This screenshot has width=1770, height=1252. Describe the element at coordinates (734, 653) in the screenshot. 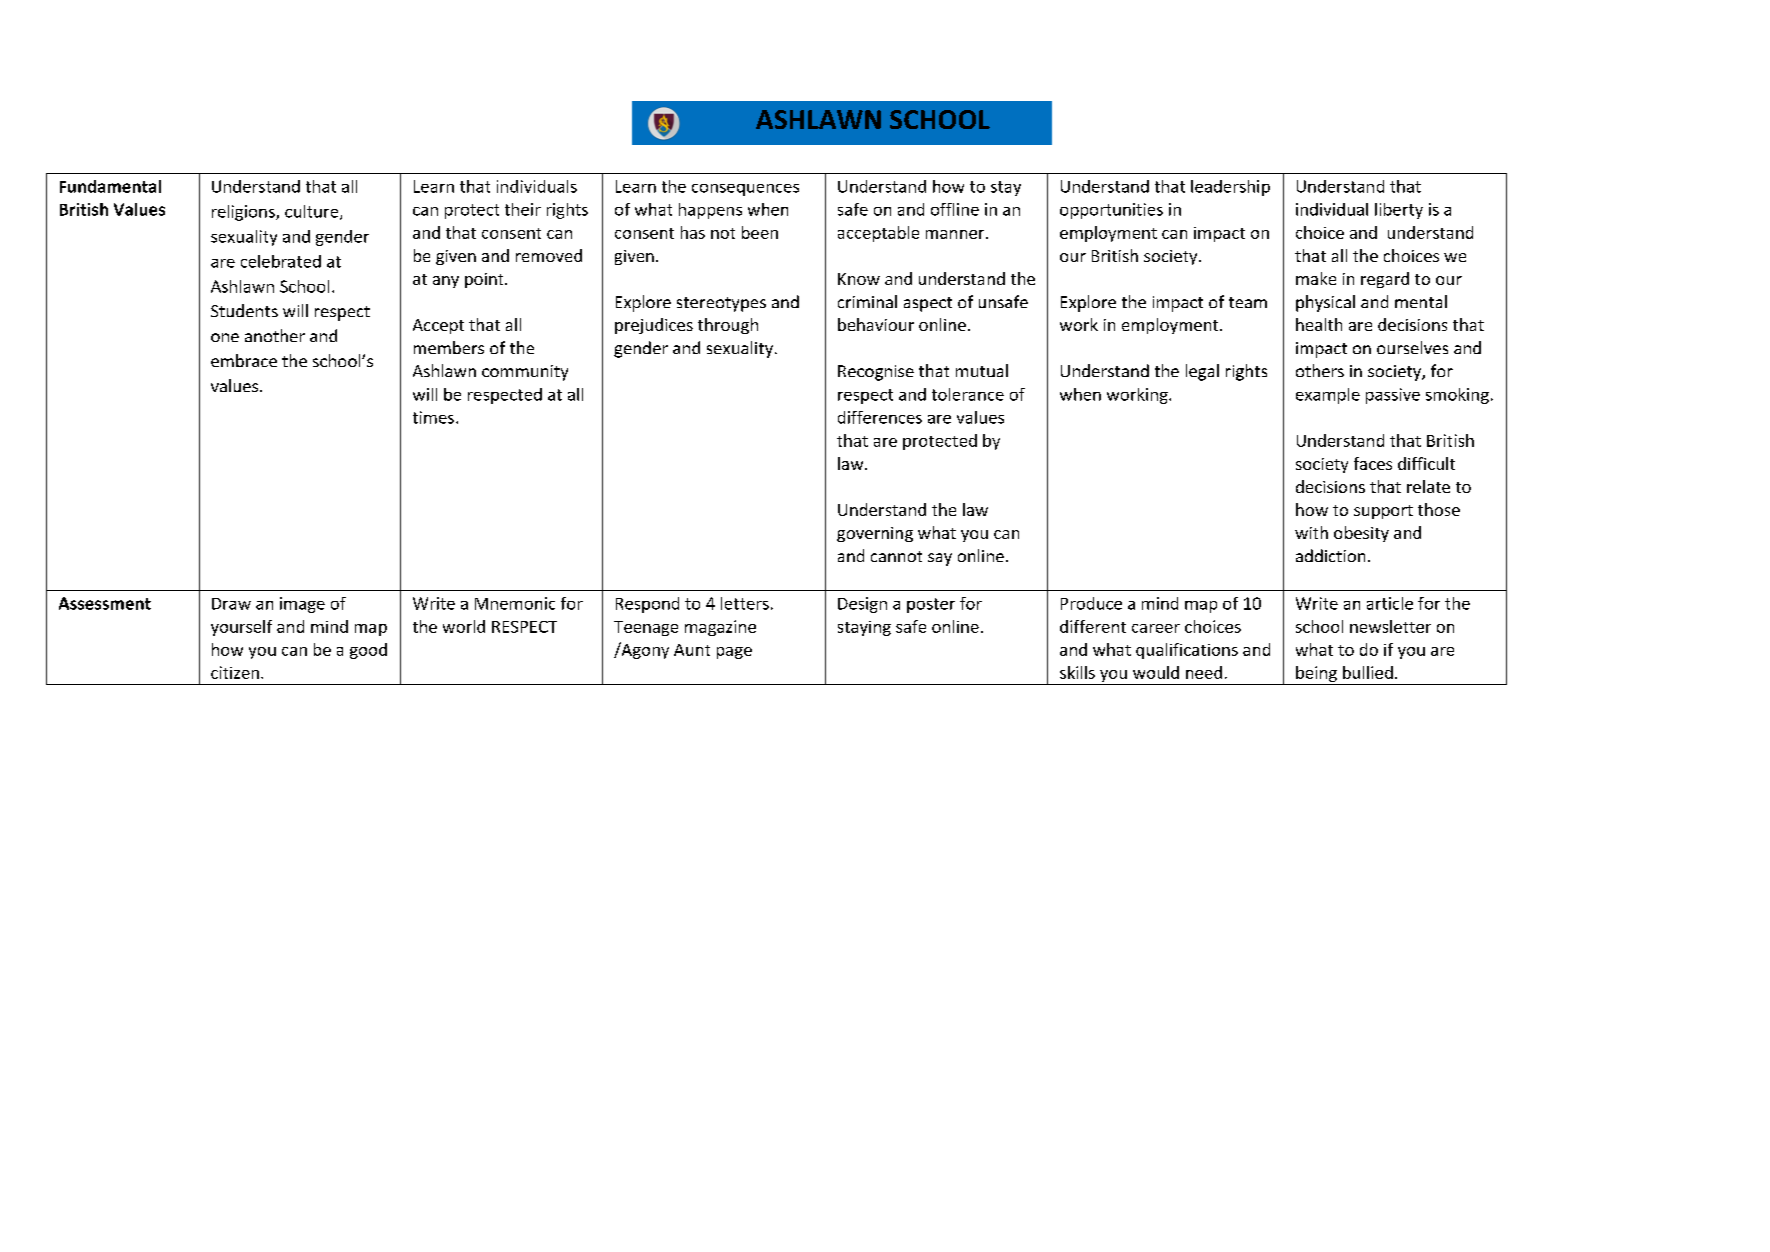

I see `page` at that location.
